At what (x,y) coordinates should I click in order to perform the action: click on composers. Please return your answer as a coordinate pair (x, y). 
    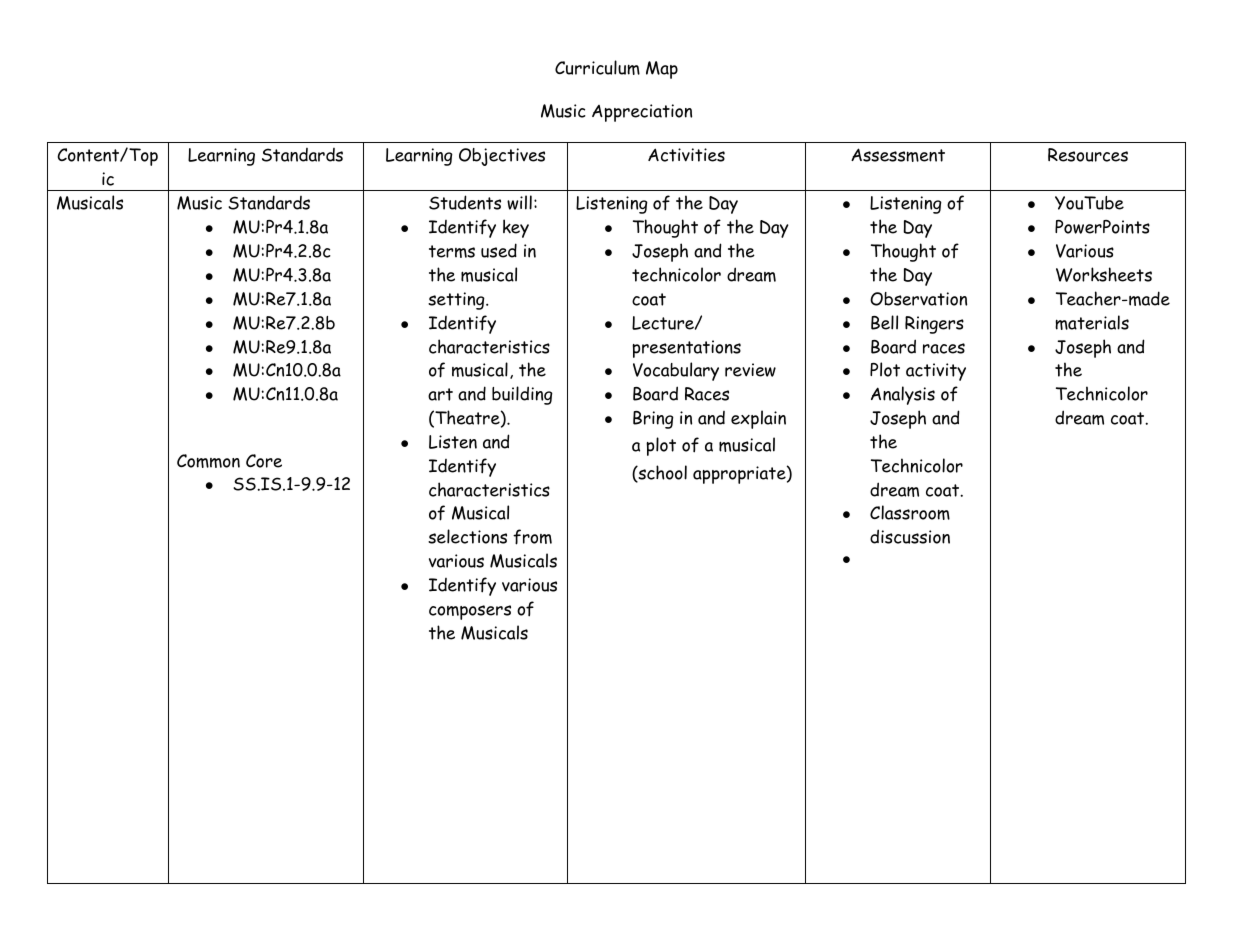
    Looking at the image, I should click on (470, 612).
